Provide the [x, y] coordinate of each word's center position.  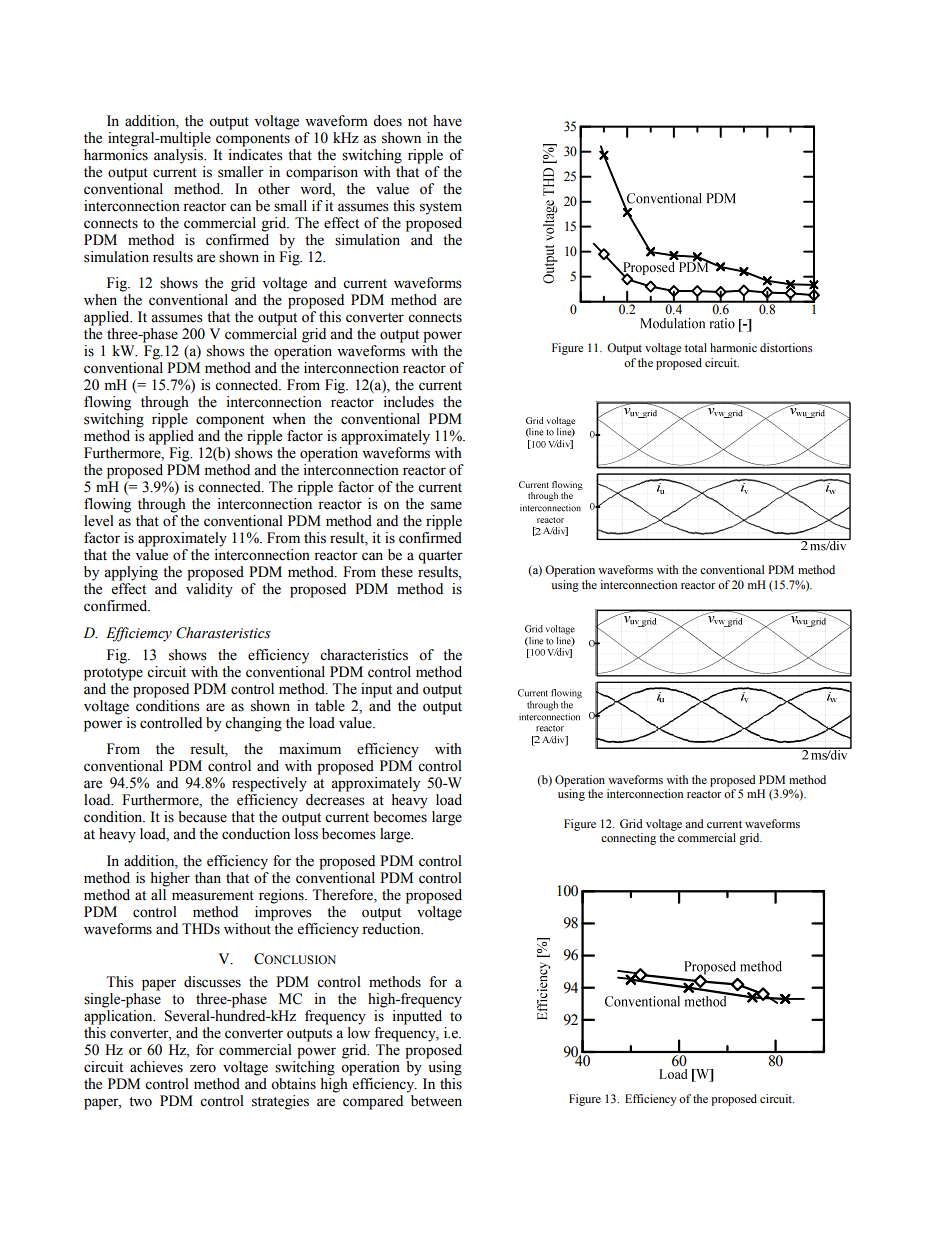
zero [203, 1068]
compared [373, 1102]
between [436, 1101]
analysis [179, 155]
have [447, 121]
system [441, 208]
